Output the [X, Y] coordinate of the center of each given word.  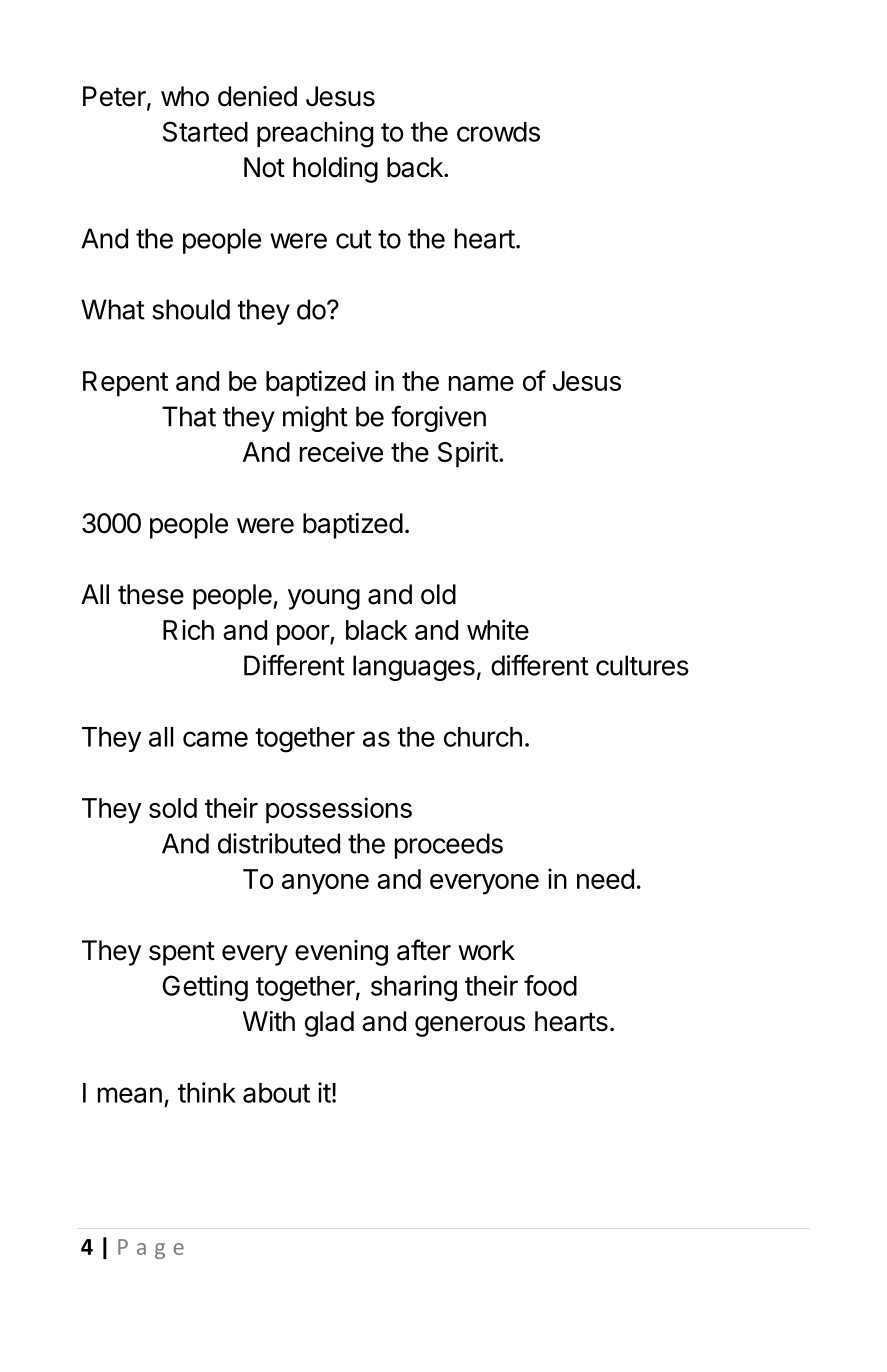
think [207, 1092]
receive [341, 451]
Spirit [468, 454]
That [189, 416]
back [416, 167]
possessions [339, 810]
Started [205, 131]
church [483, 737]
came [215, 739]
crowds [498, 132]
